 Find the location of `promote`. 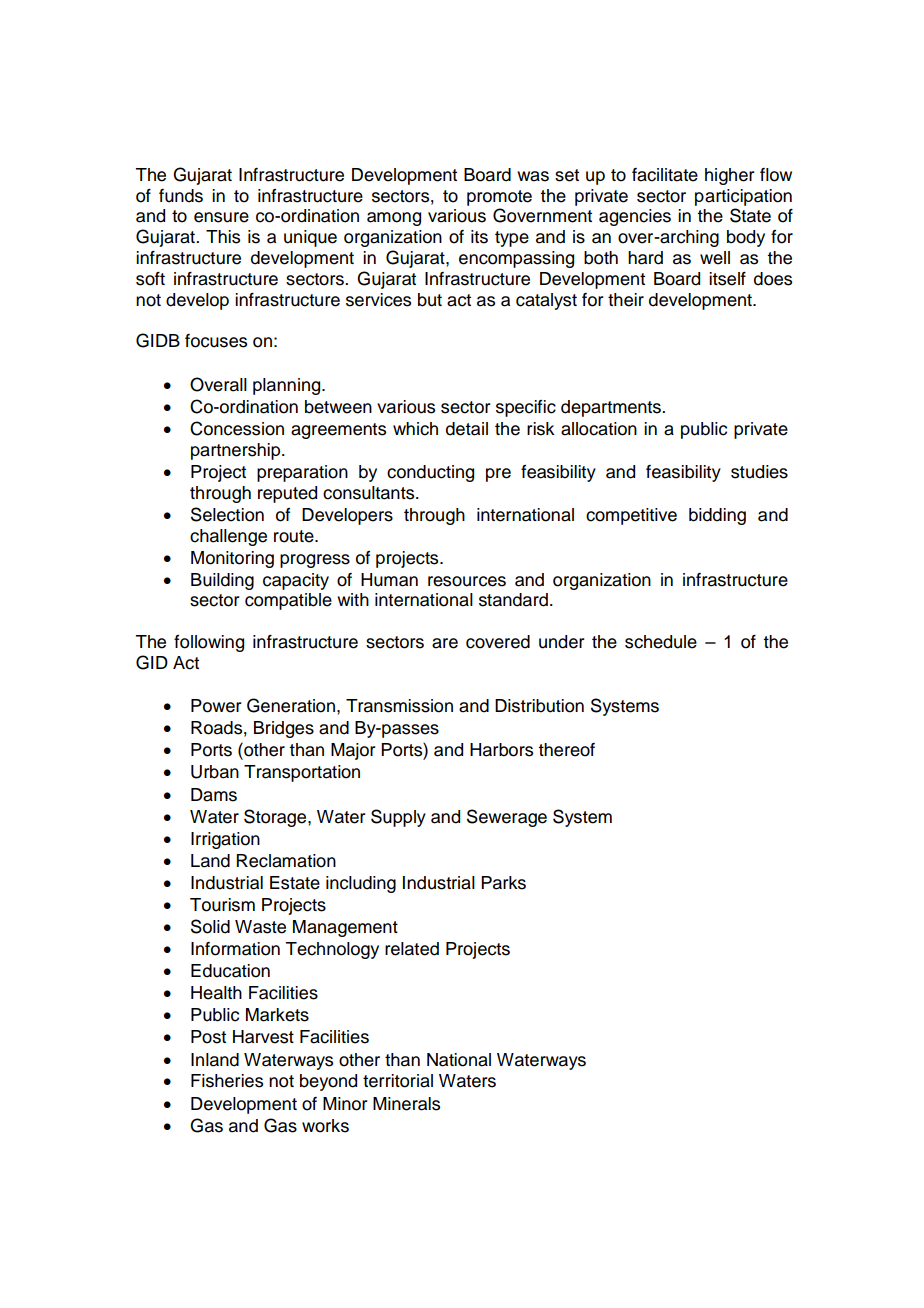

promote is located at coordinates (499, 198).
